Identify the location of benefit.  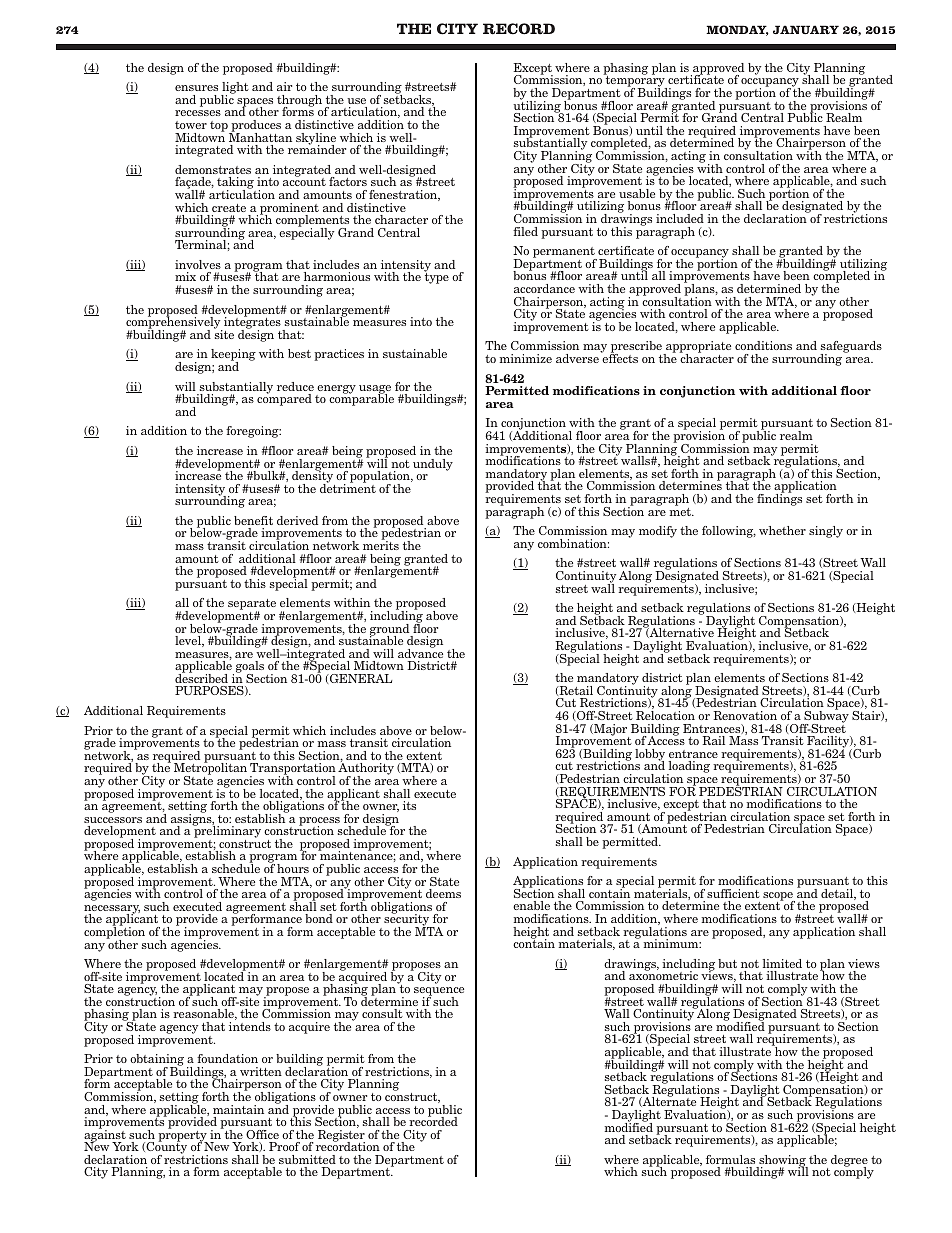
(253, 520).
